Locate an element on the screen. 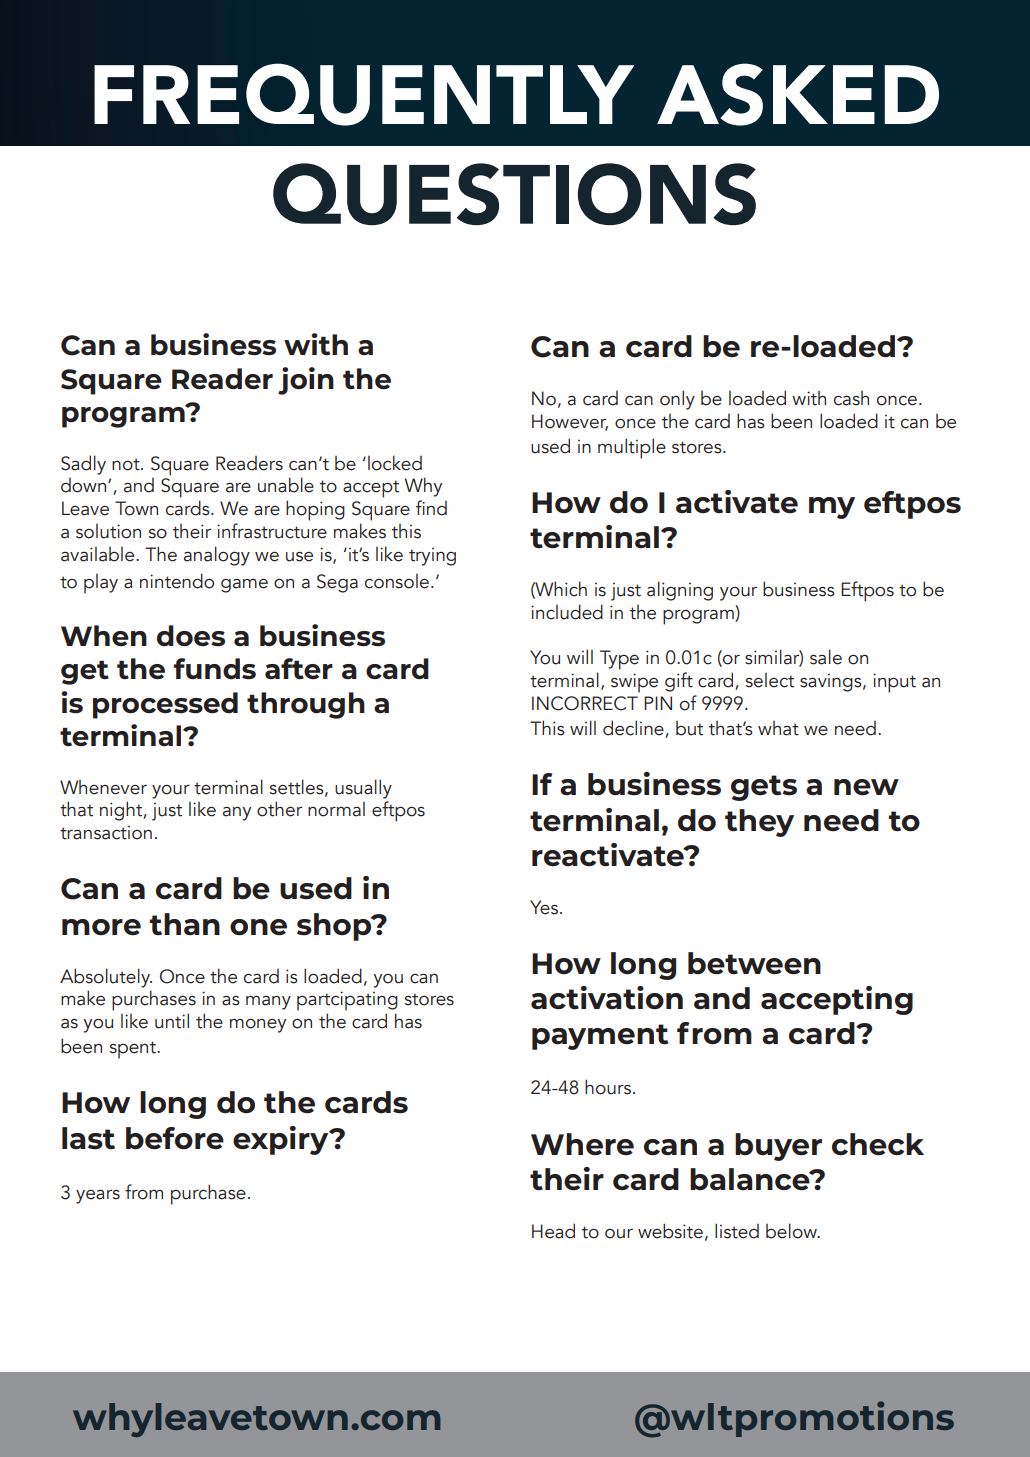 This screenshot has width=1030, height=1457. sale is located at coordinates (826, 657).
